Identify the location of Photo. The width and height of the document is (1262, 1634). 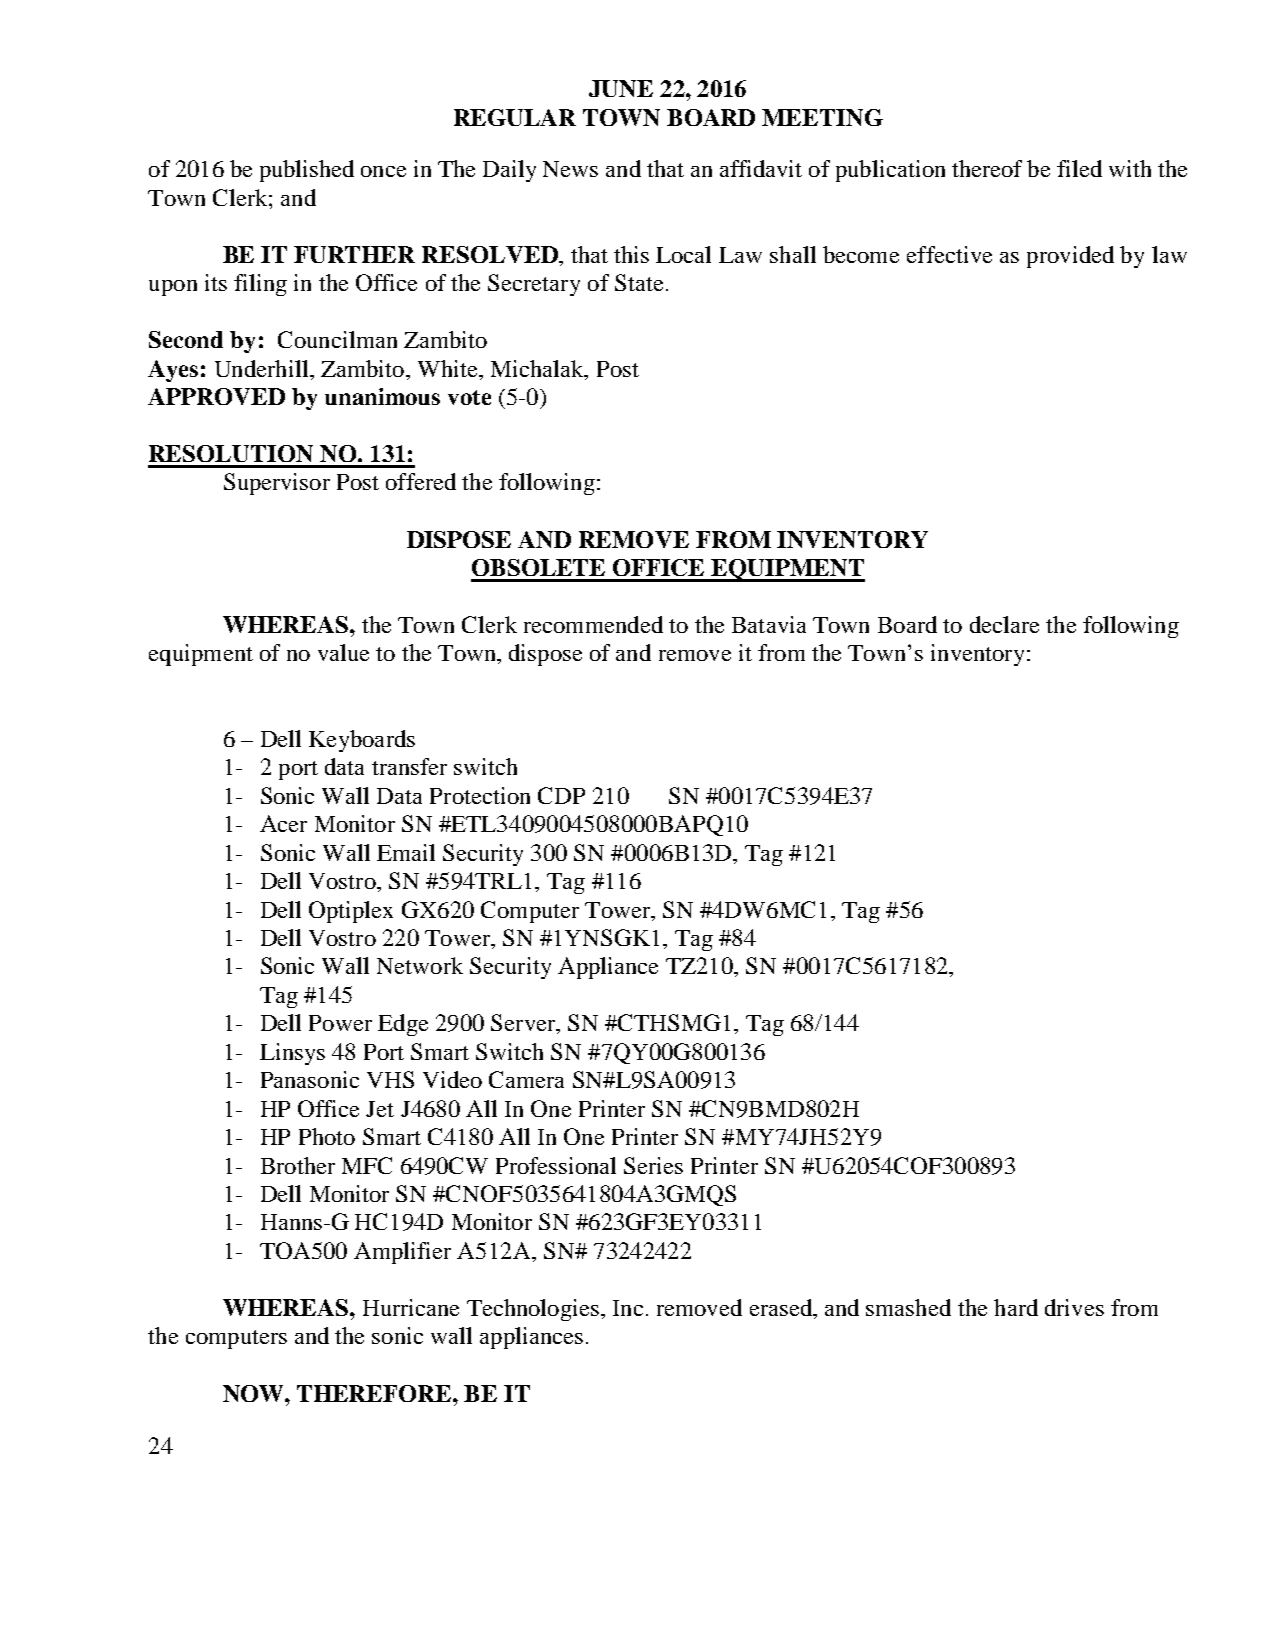
(327, 1136).
